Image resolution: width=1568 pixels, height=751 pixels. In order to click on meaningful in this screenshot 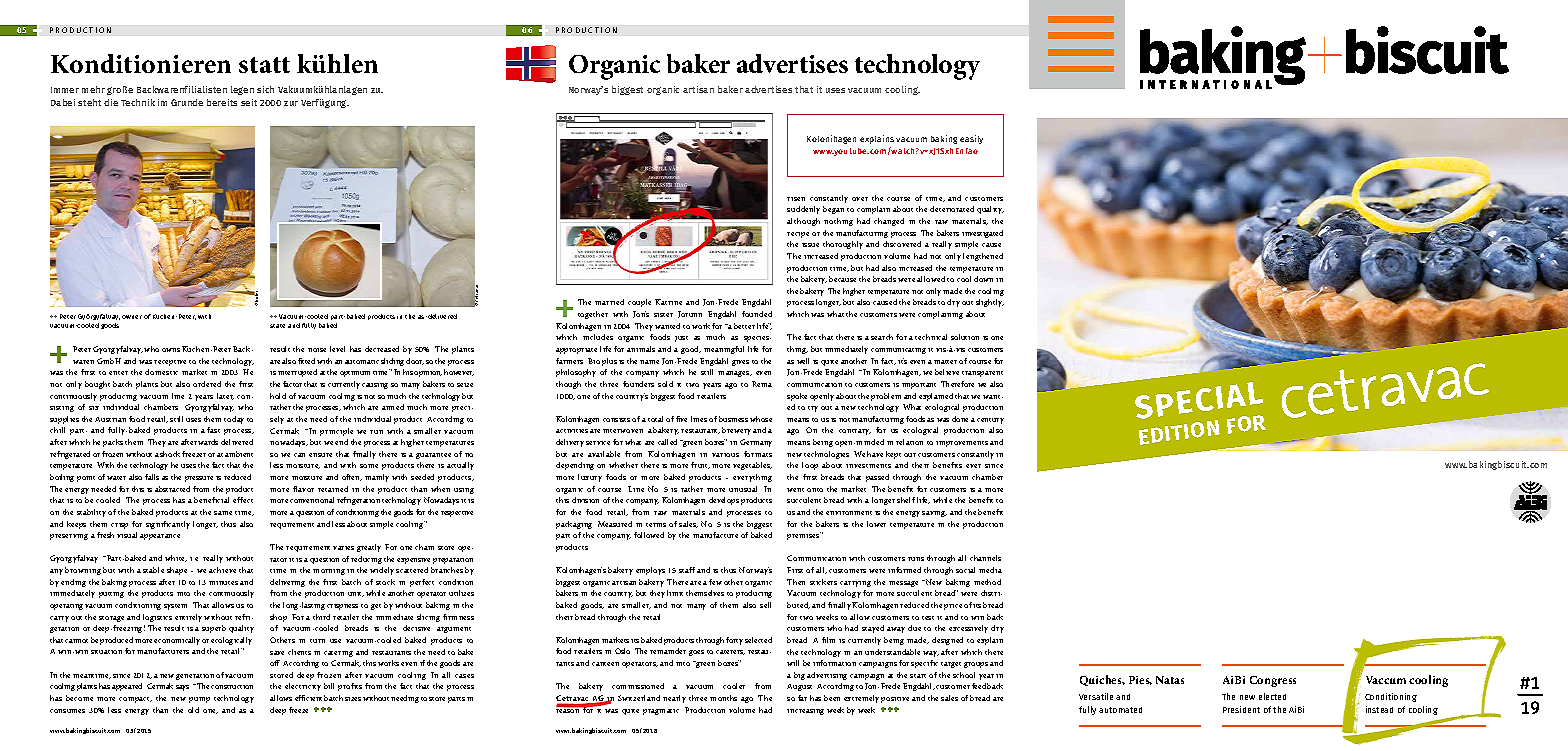, I will do `click(724, 350)`.
